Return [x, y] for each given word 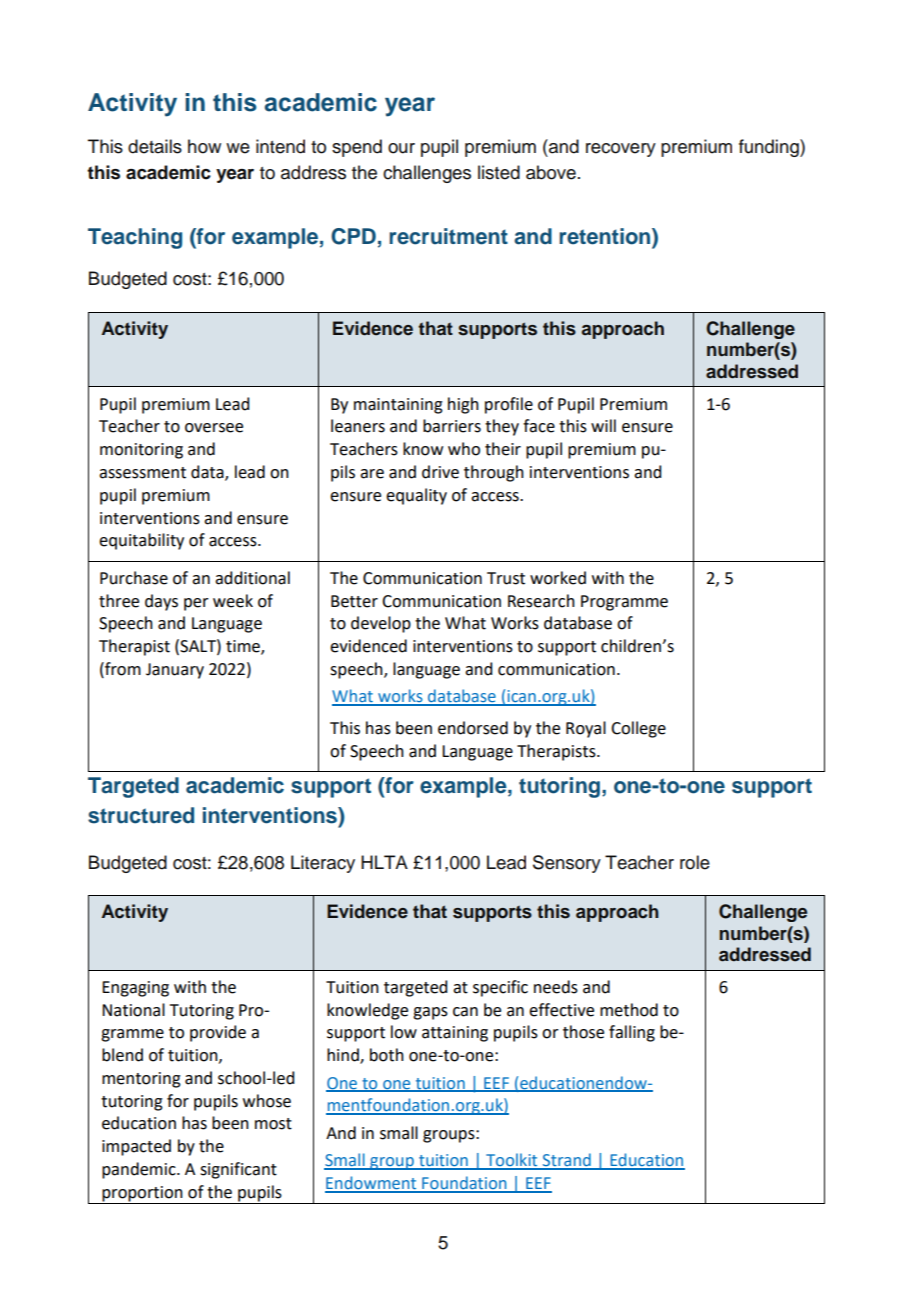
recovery [621, 150]
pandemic [140, 1170]
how [204, 146]
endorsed [473, 728]
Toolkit [512, 1161]
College [638, 729]
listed [499, 172]
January [175, 671]
